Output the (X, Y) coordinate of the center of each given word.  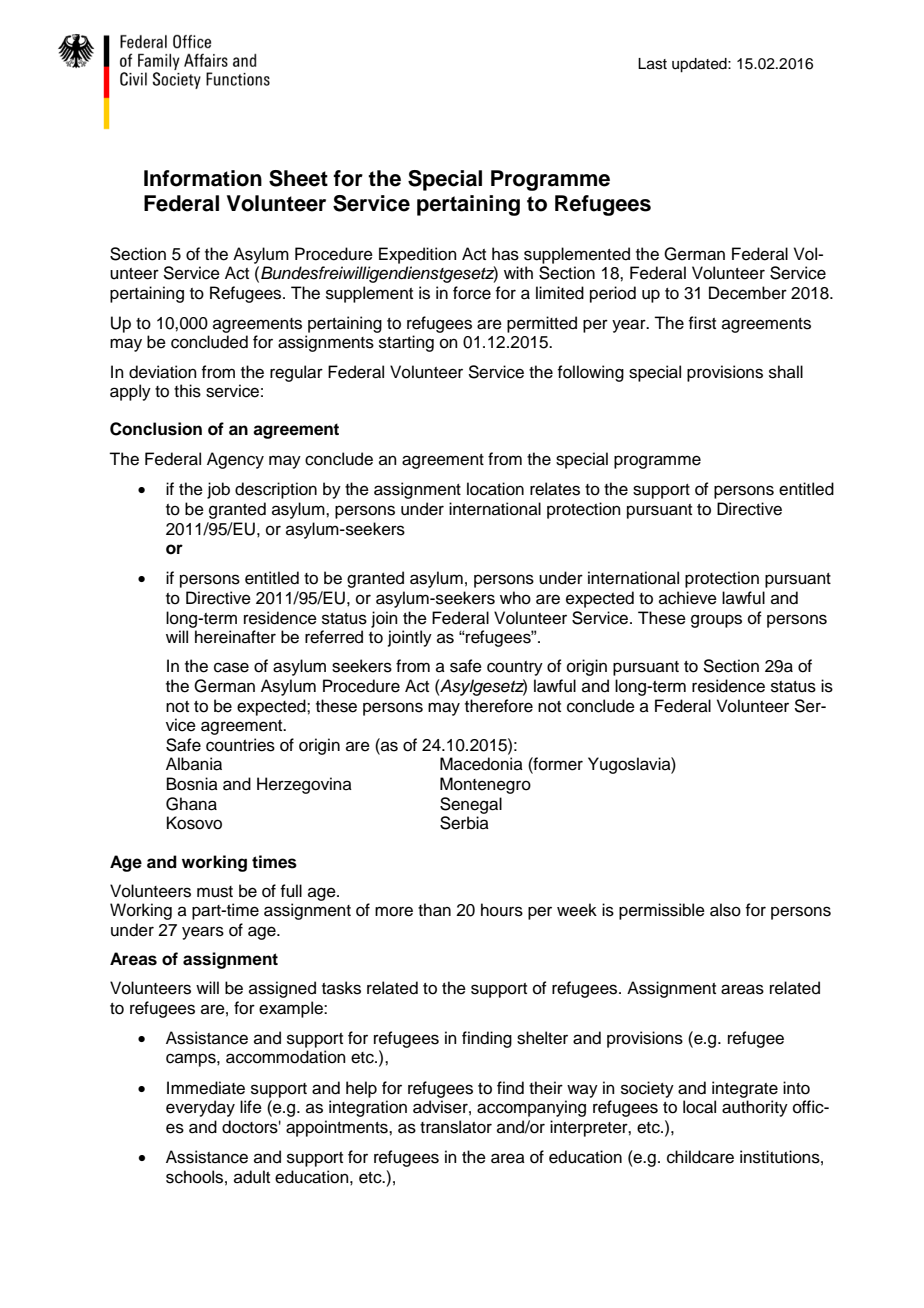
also (725, 910)
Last (652, 64)
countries (240, 745)
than (434, 910)
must (215, 892)
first (702, 323)
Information (203, 178)
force (472, 293)
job (218, 490)
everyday (200, 1108)
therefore (499, 706)
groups (716, 621)
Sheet (298, 178)
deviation (163, 372)
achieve (688, 598)
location (495, 489)
